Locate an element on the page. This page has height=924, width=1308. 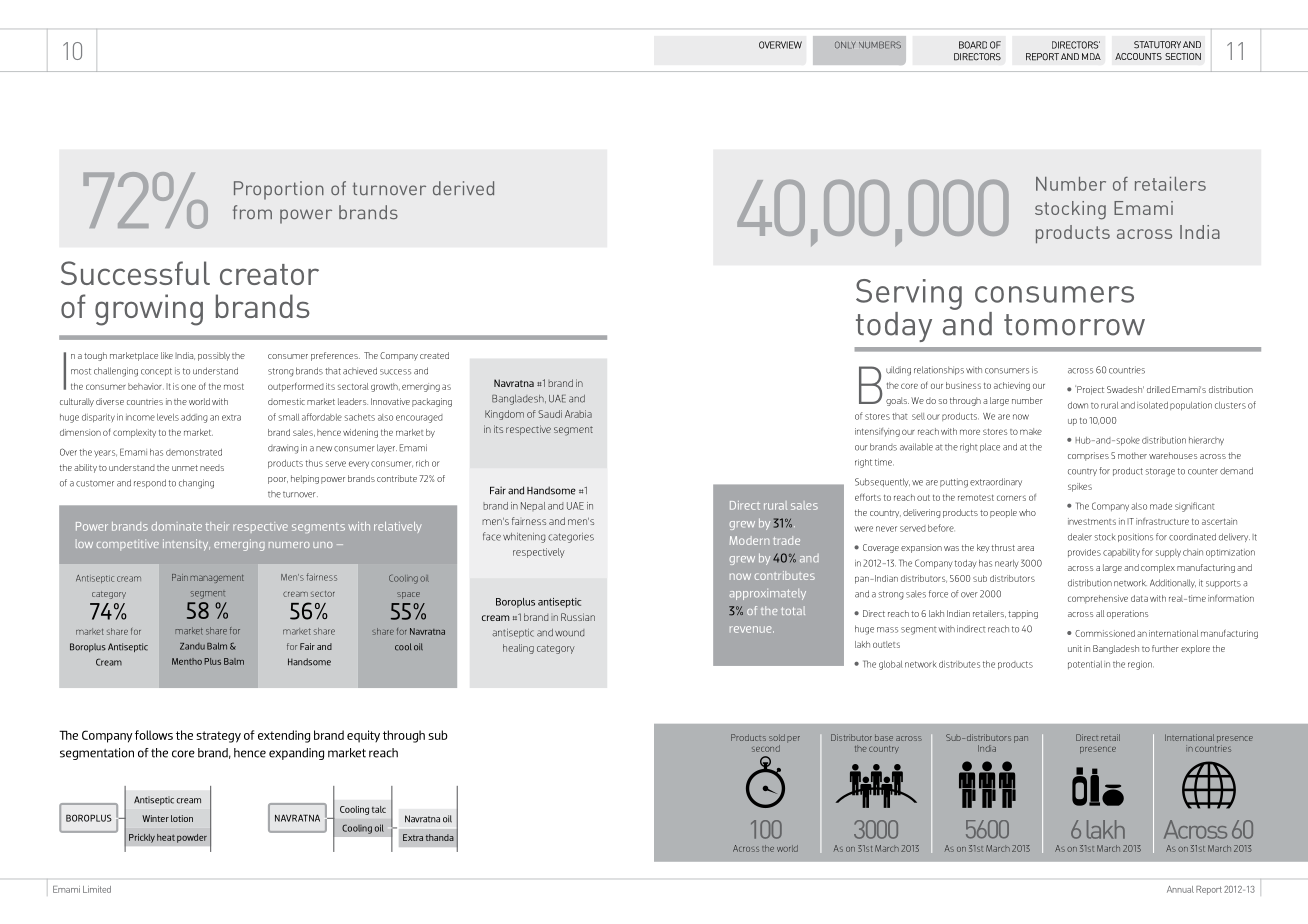
Russian is located at coordinates (578, 617).
